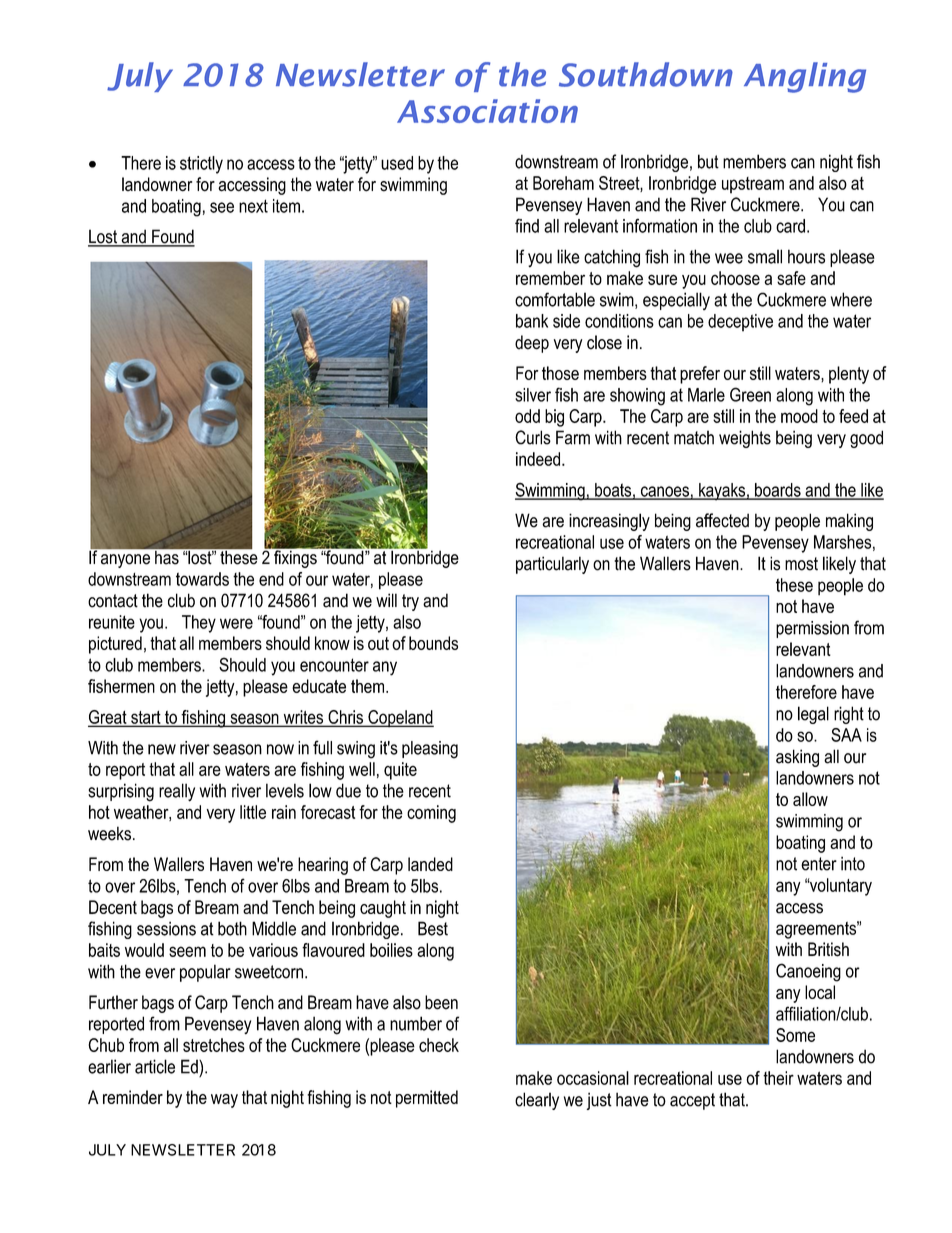 This screenshot has width=952, height=1233. I want to click on Angling, so click(805, 77).
